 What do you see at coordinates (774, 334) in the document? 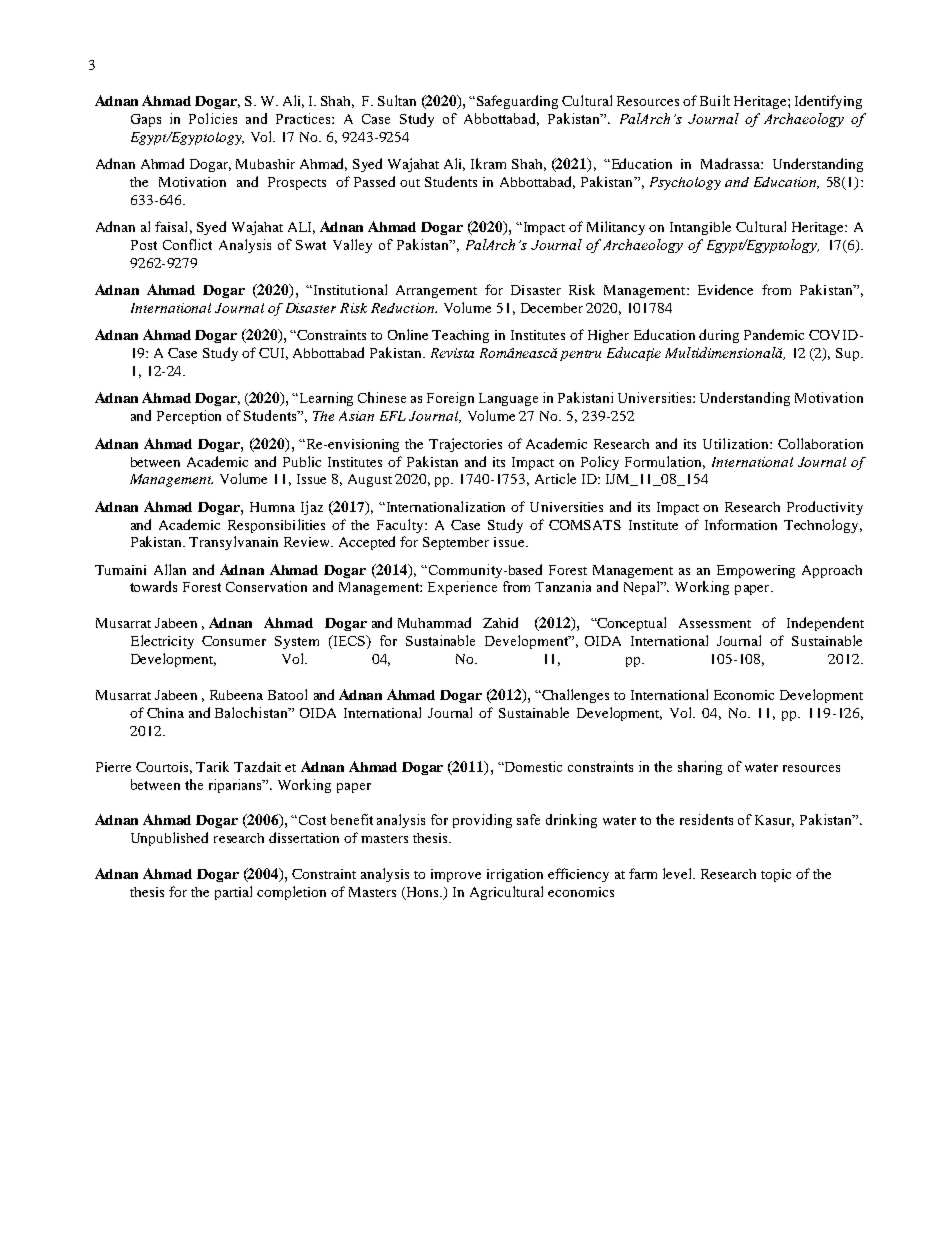
I see `Pandemic` at bounding box center [774, 334].
